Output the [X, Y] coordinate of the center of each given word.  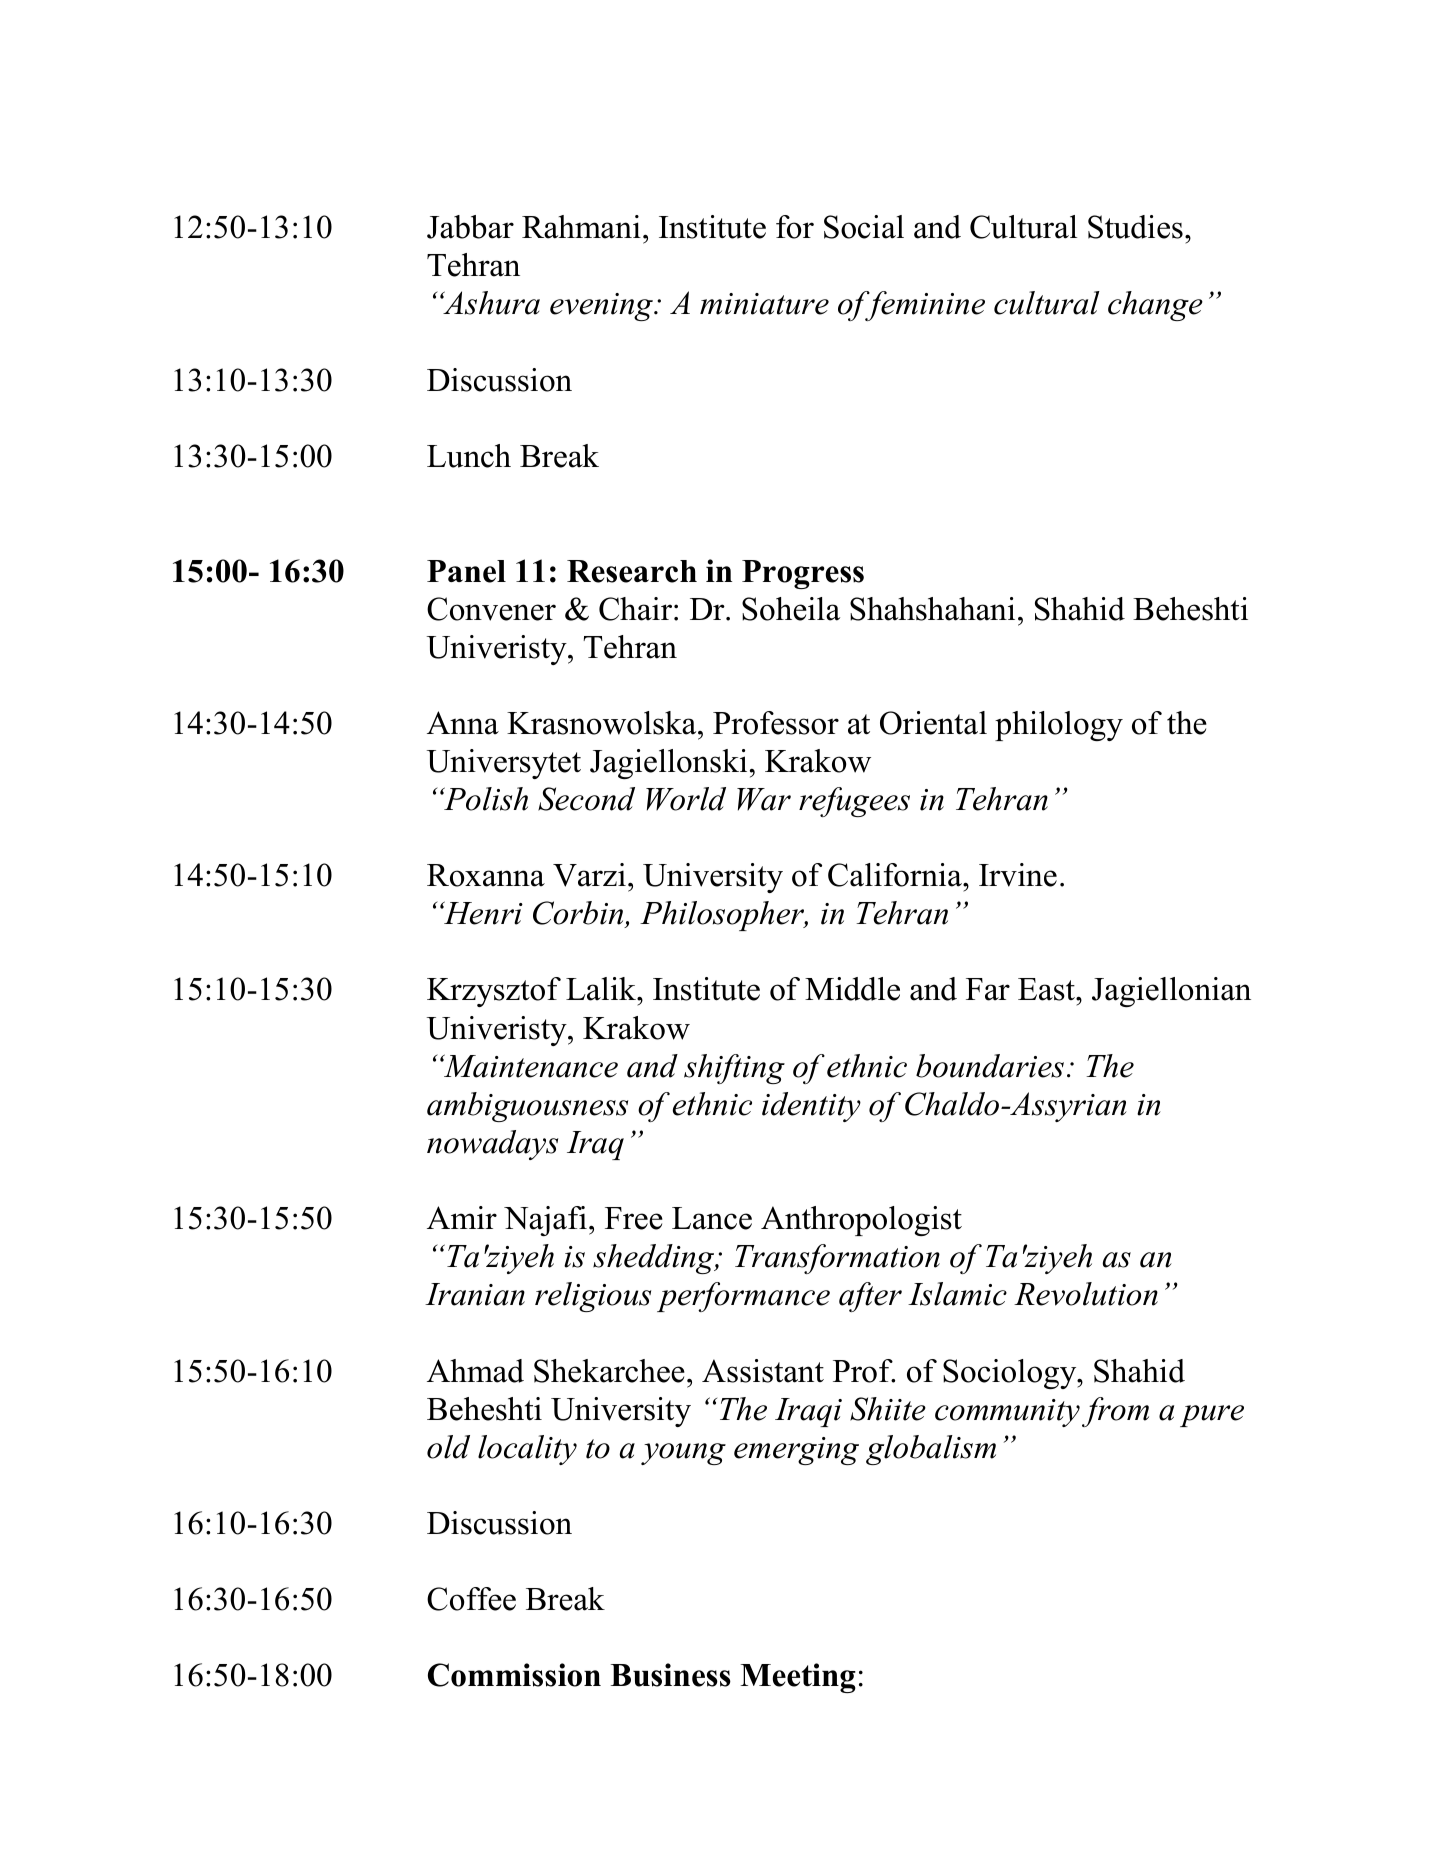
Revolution [1086, 1294]
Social [864, 227]
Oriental [933, 723]
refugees [854, 802]
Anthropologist [861, 1221]
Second [586, 799]
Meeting [798, 1678]
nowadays [492, 1145]
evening [603, 307]
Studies [1135, 227]
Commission [514, 1675]
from [1115, 1412]
